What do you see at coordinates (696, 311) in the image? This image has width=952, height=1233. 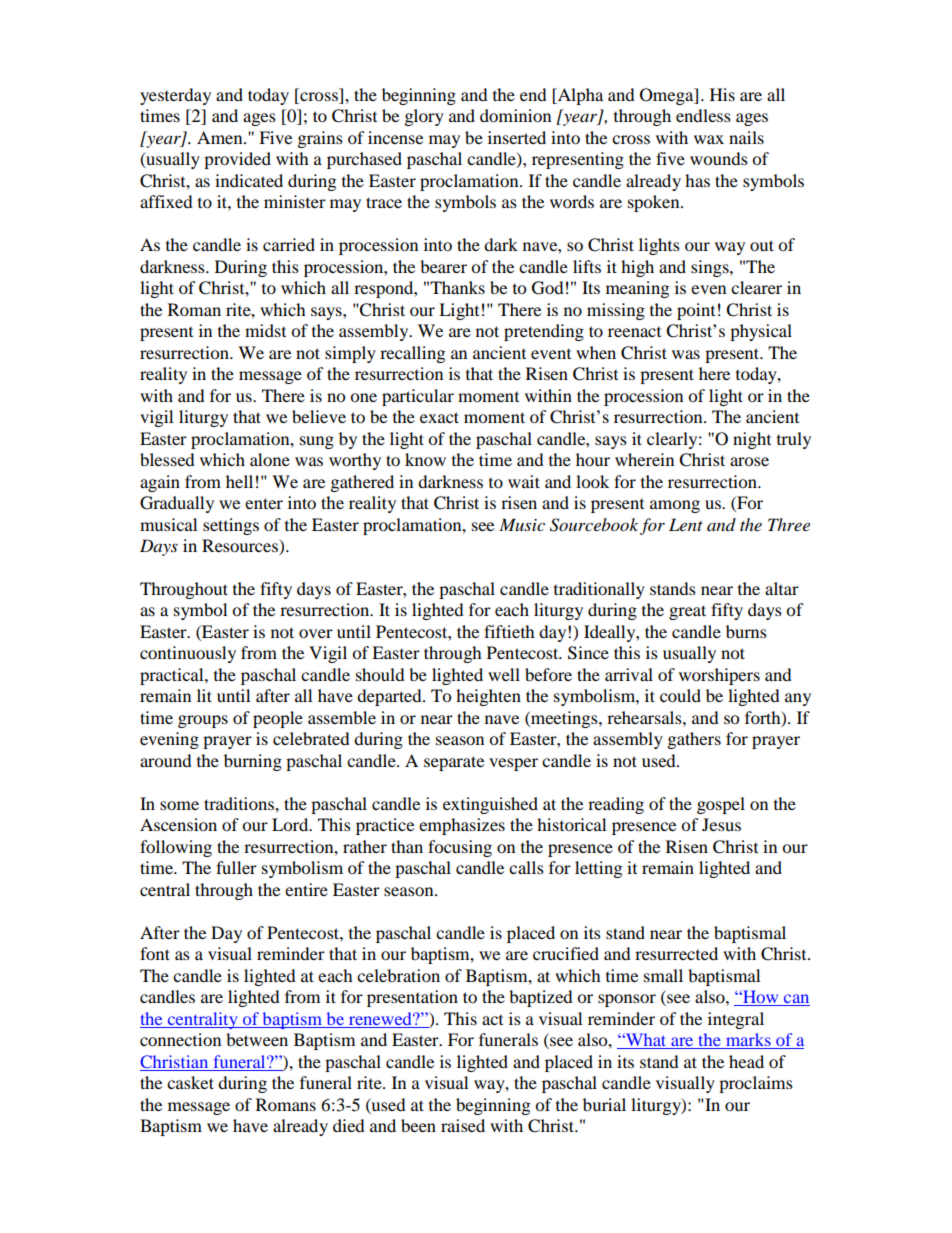 I see `point` at bounding box center [696, 311].
